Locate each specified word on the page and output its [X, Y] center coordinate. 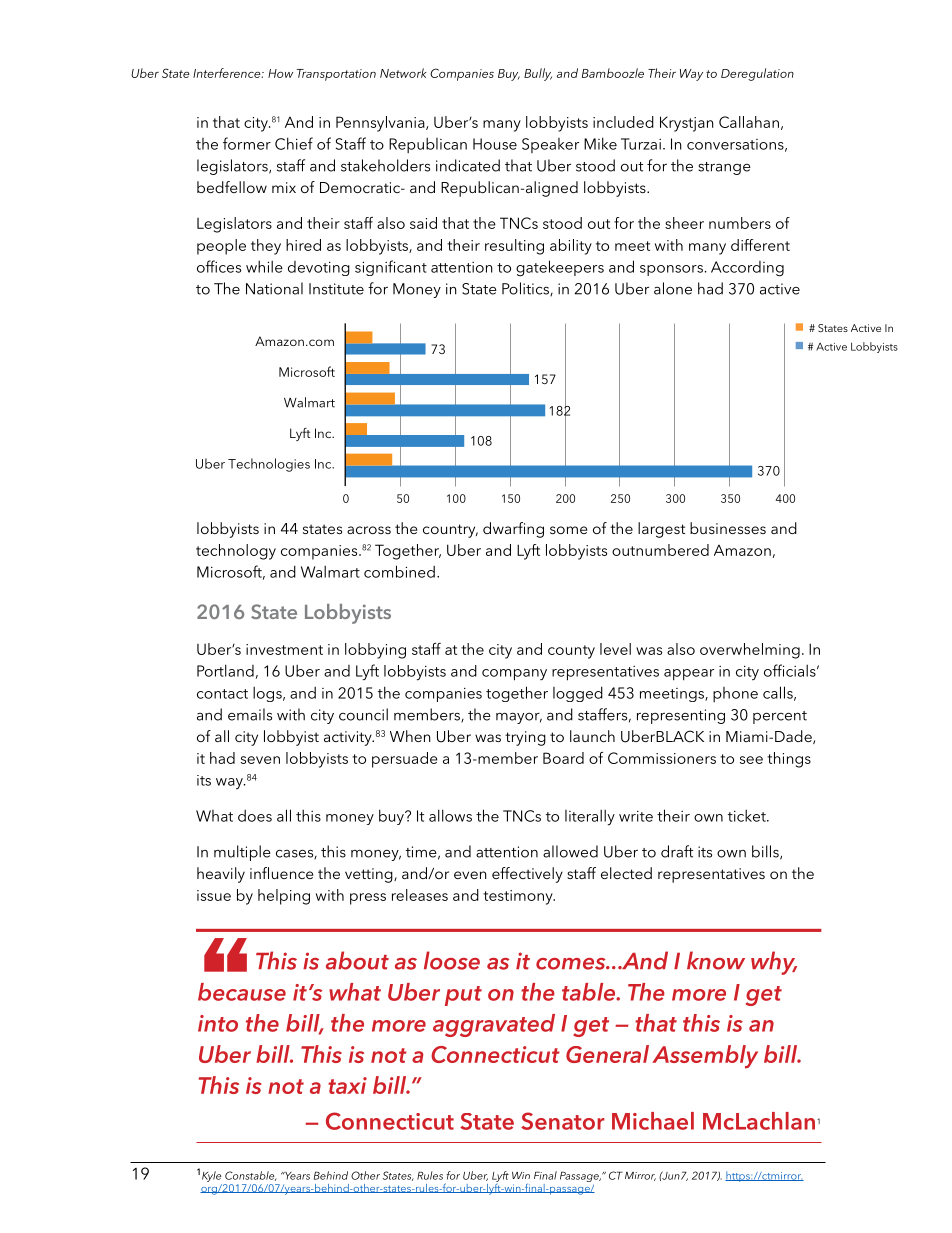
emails [250, 714]
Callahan [749, 122]
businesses [728, 528]
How [280, 73]
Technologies [269, 465]
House [495, 144]
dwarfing [513, 530]
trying [525, 738]
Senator [563, 1121]
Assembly [705, 1057]
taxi [347, 1085]
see [751, 760]
